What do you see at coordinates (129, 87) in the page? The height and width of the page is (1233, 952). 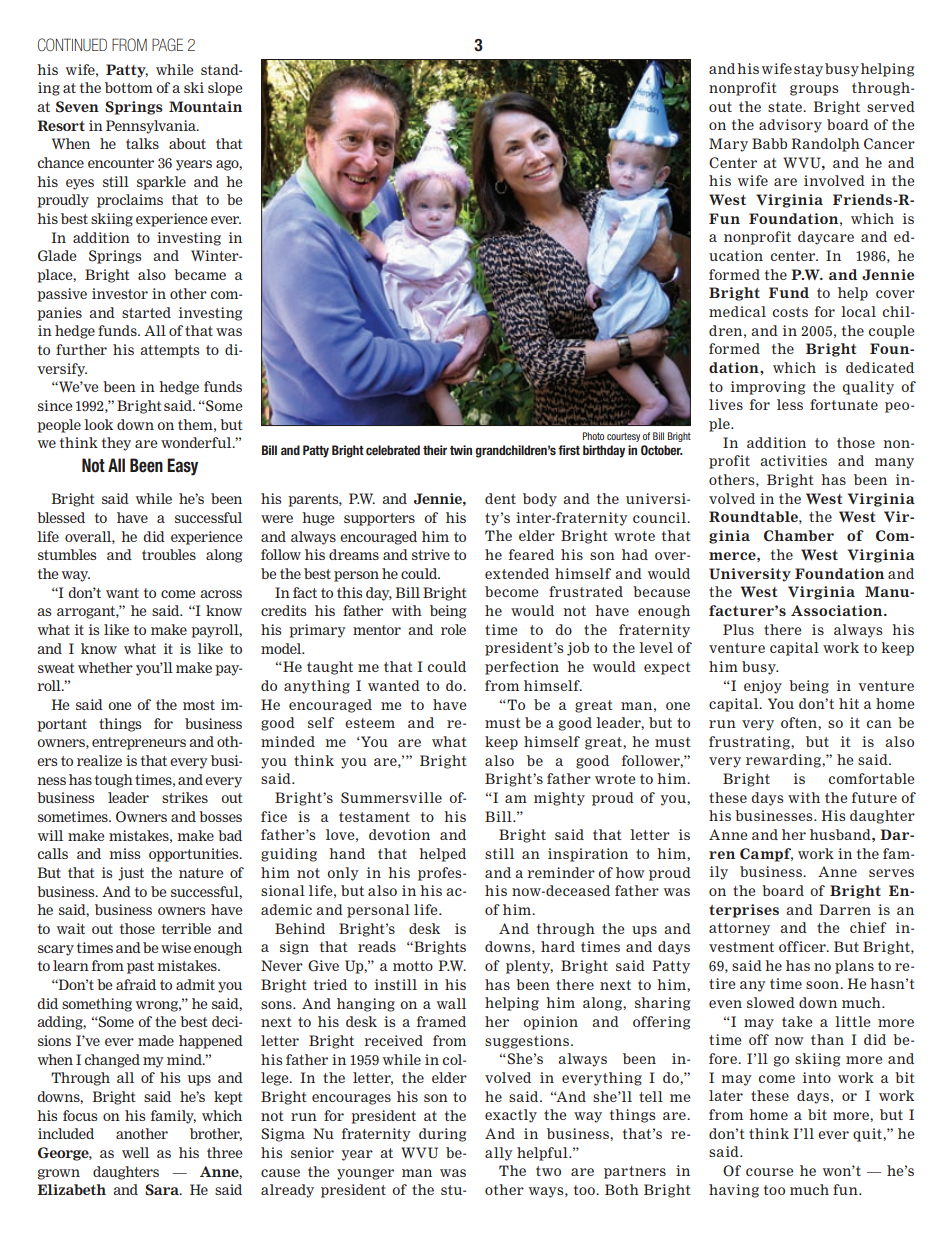 I see `bottom` at bounding box center [129, 87].
